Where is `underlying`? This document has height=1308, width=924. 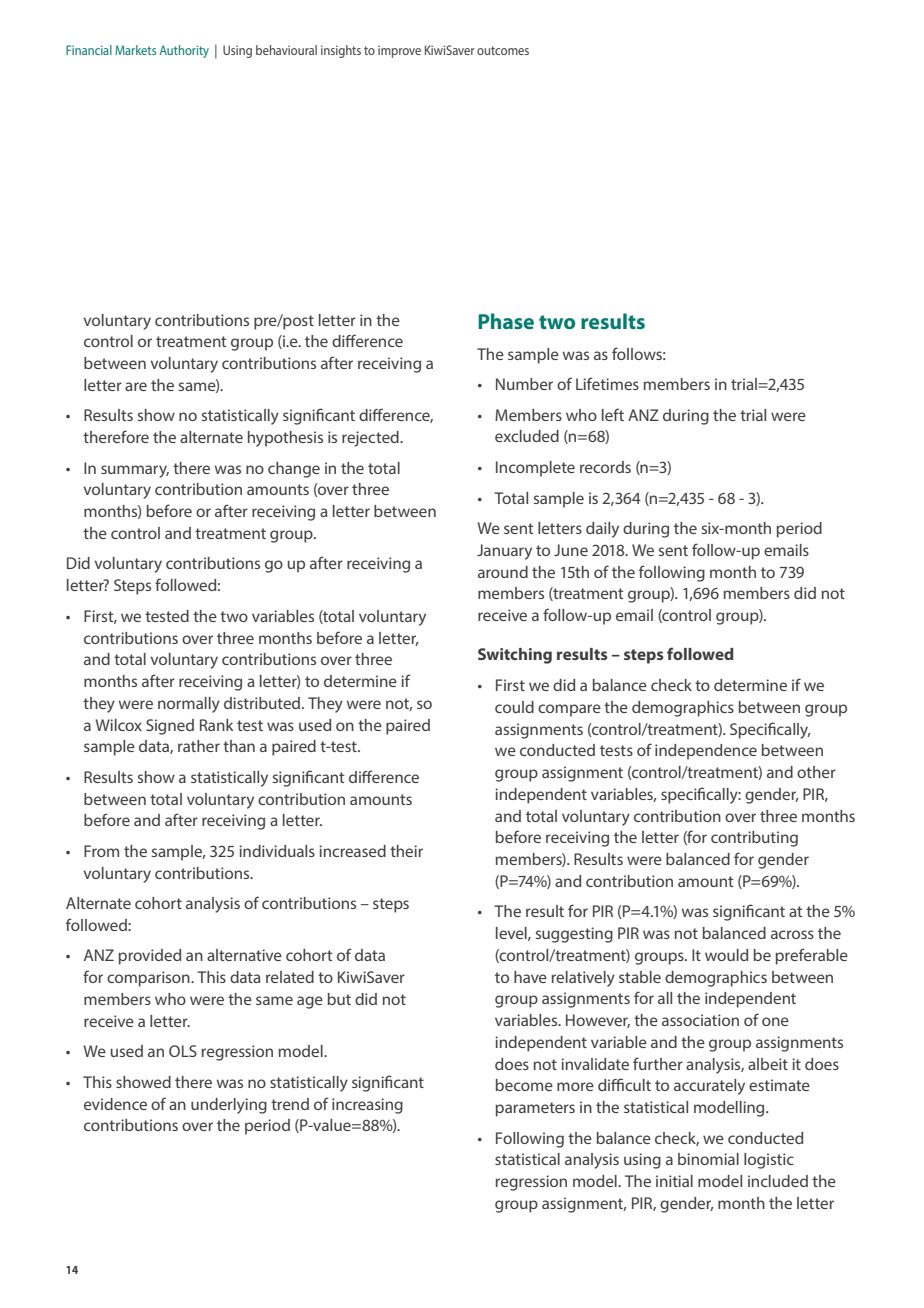 underlying is located at coordinates (229, 1106).
